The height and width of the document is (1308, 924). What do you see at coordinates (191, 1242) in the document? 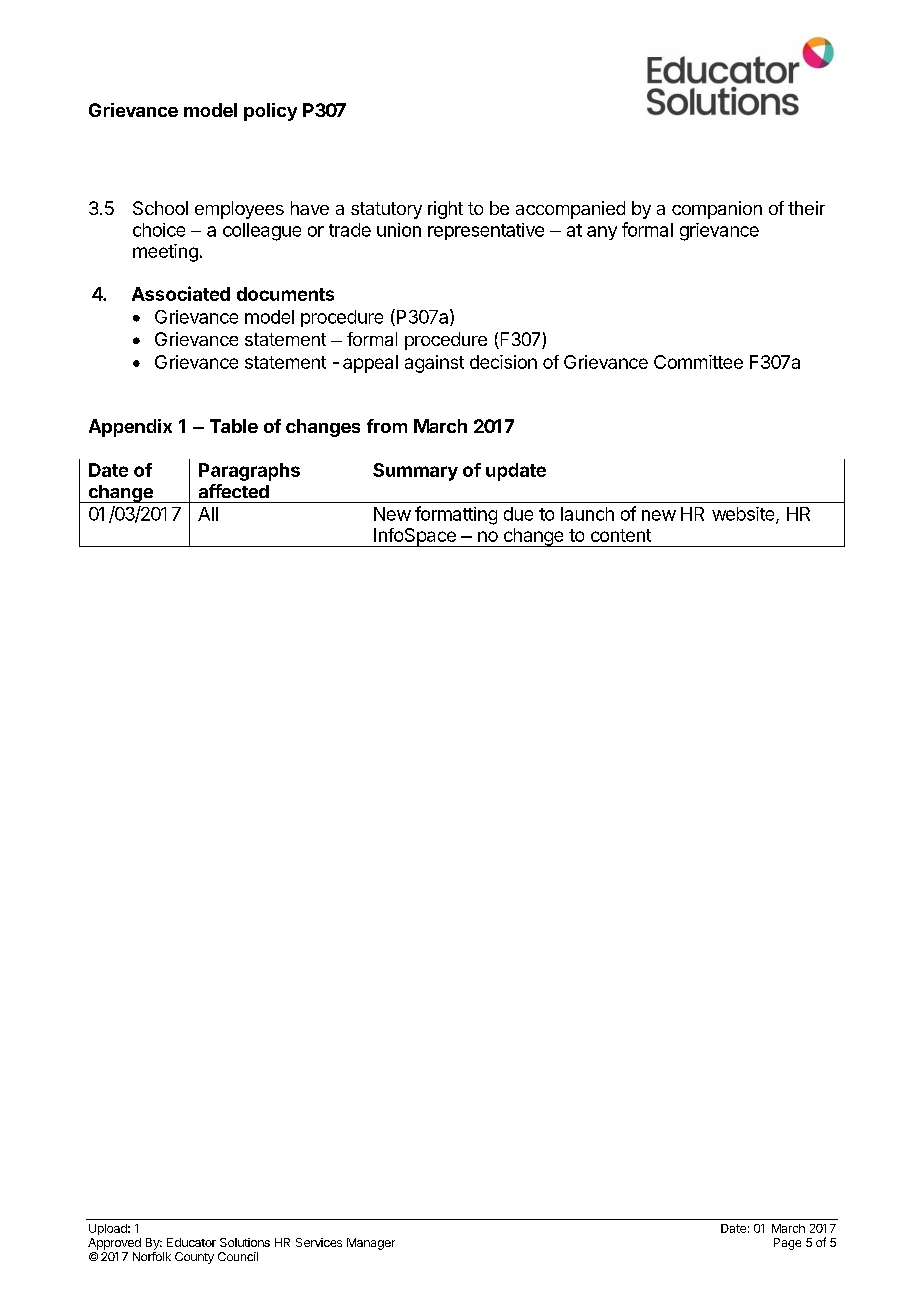
I see `Educator` at bounding box center [191, 1242].
